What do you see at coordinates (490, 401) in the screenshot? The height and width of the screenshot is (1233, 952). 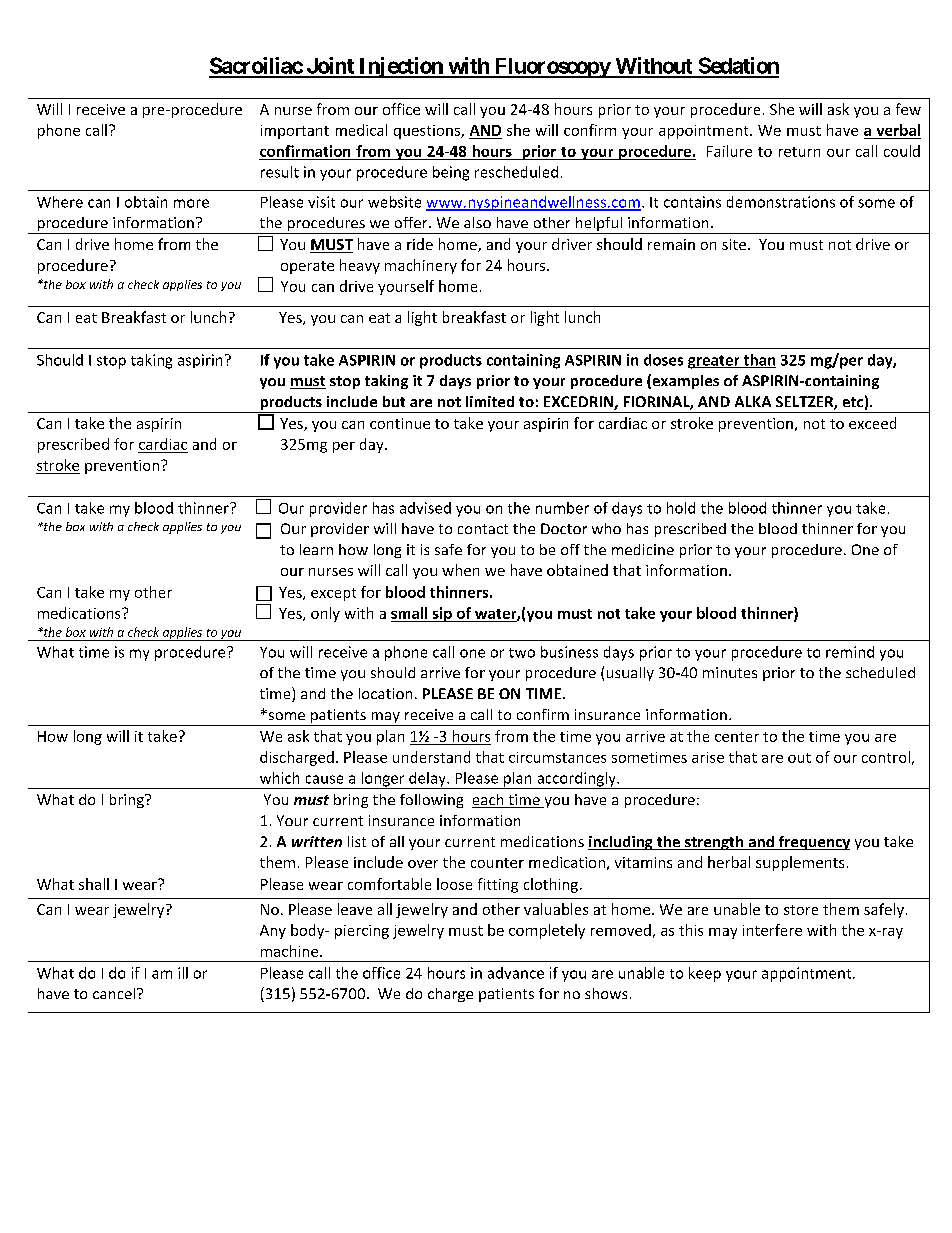 I see `limited` at bounding box center [490, 401].
